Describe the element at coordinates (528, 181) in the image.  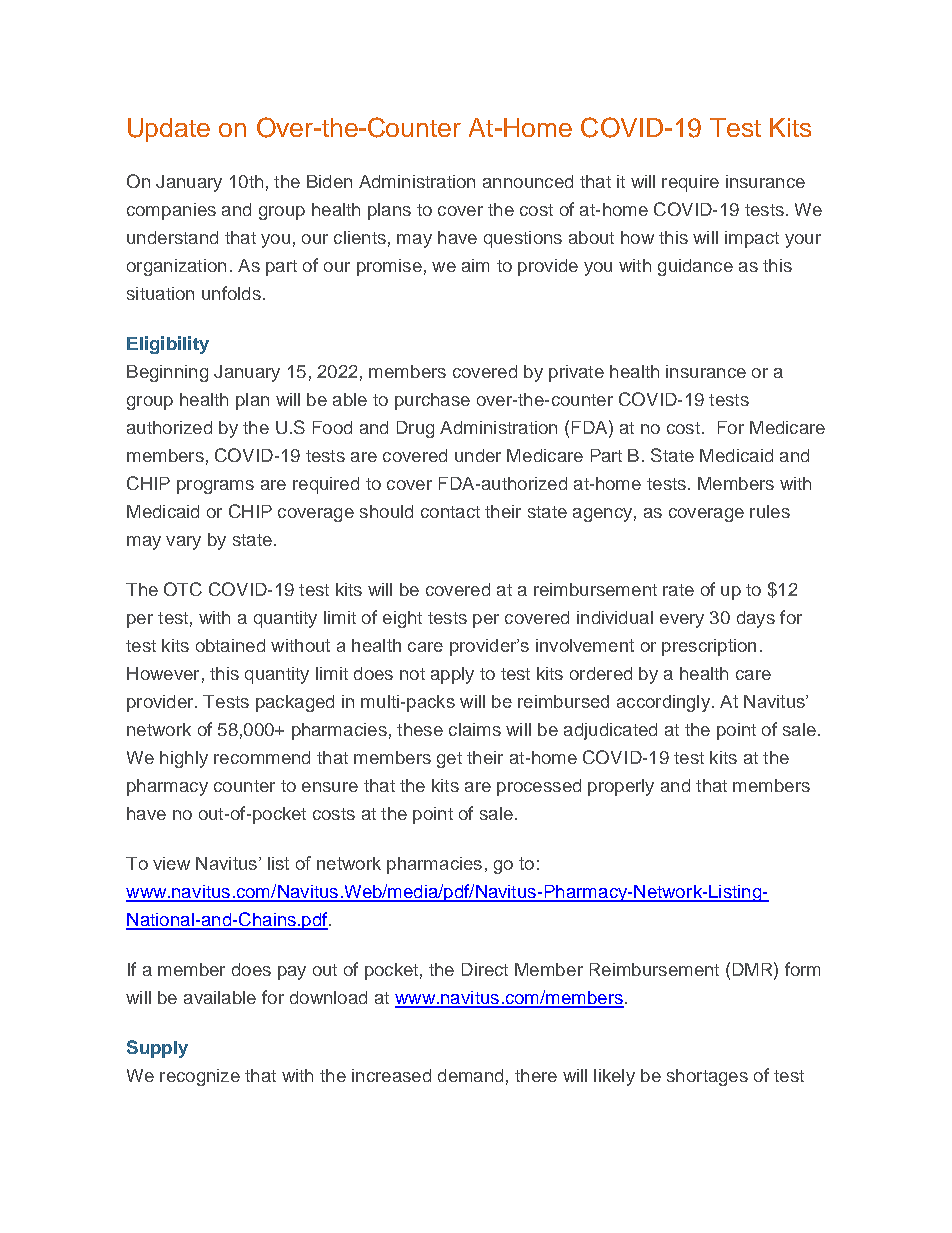
I see `announced` at that location.
